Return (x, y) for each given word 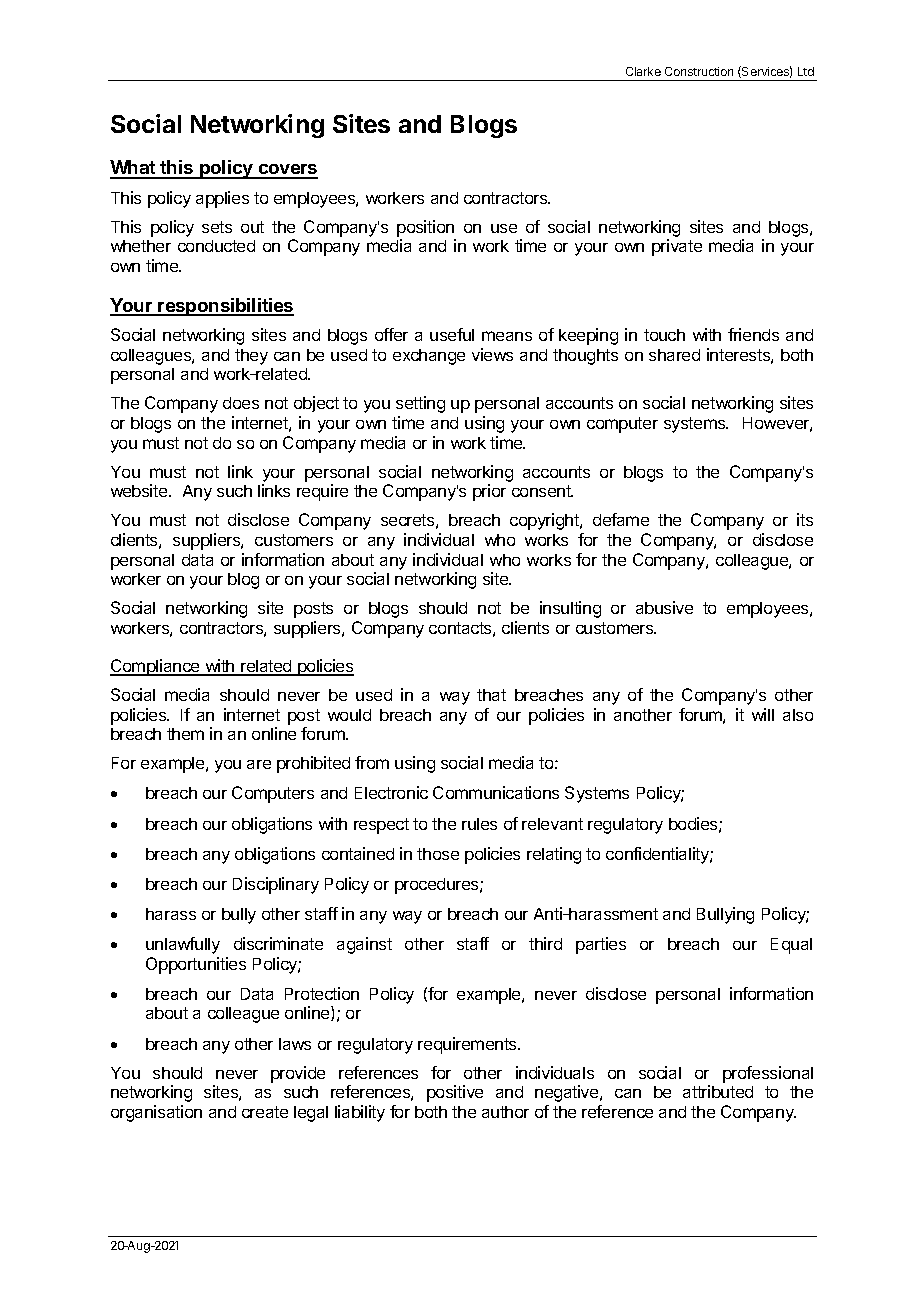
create (265, 1112)
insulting (570, 609)
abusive (664, 607)
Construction (699, 71)
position (425, 228)
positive (455, 1093)
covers (287, 171)
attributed (718, 1091)
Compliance (156, 667)
